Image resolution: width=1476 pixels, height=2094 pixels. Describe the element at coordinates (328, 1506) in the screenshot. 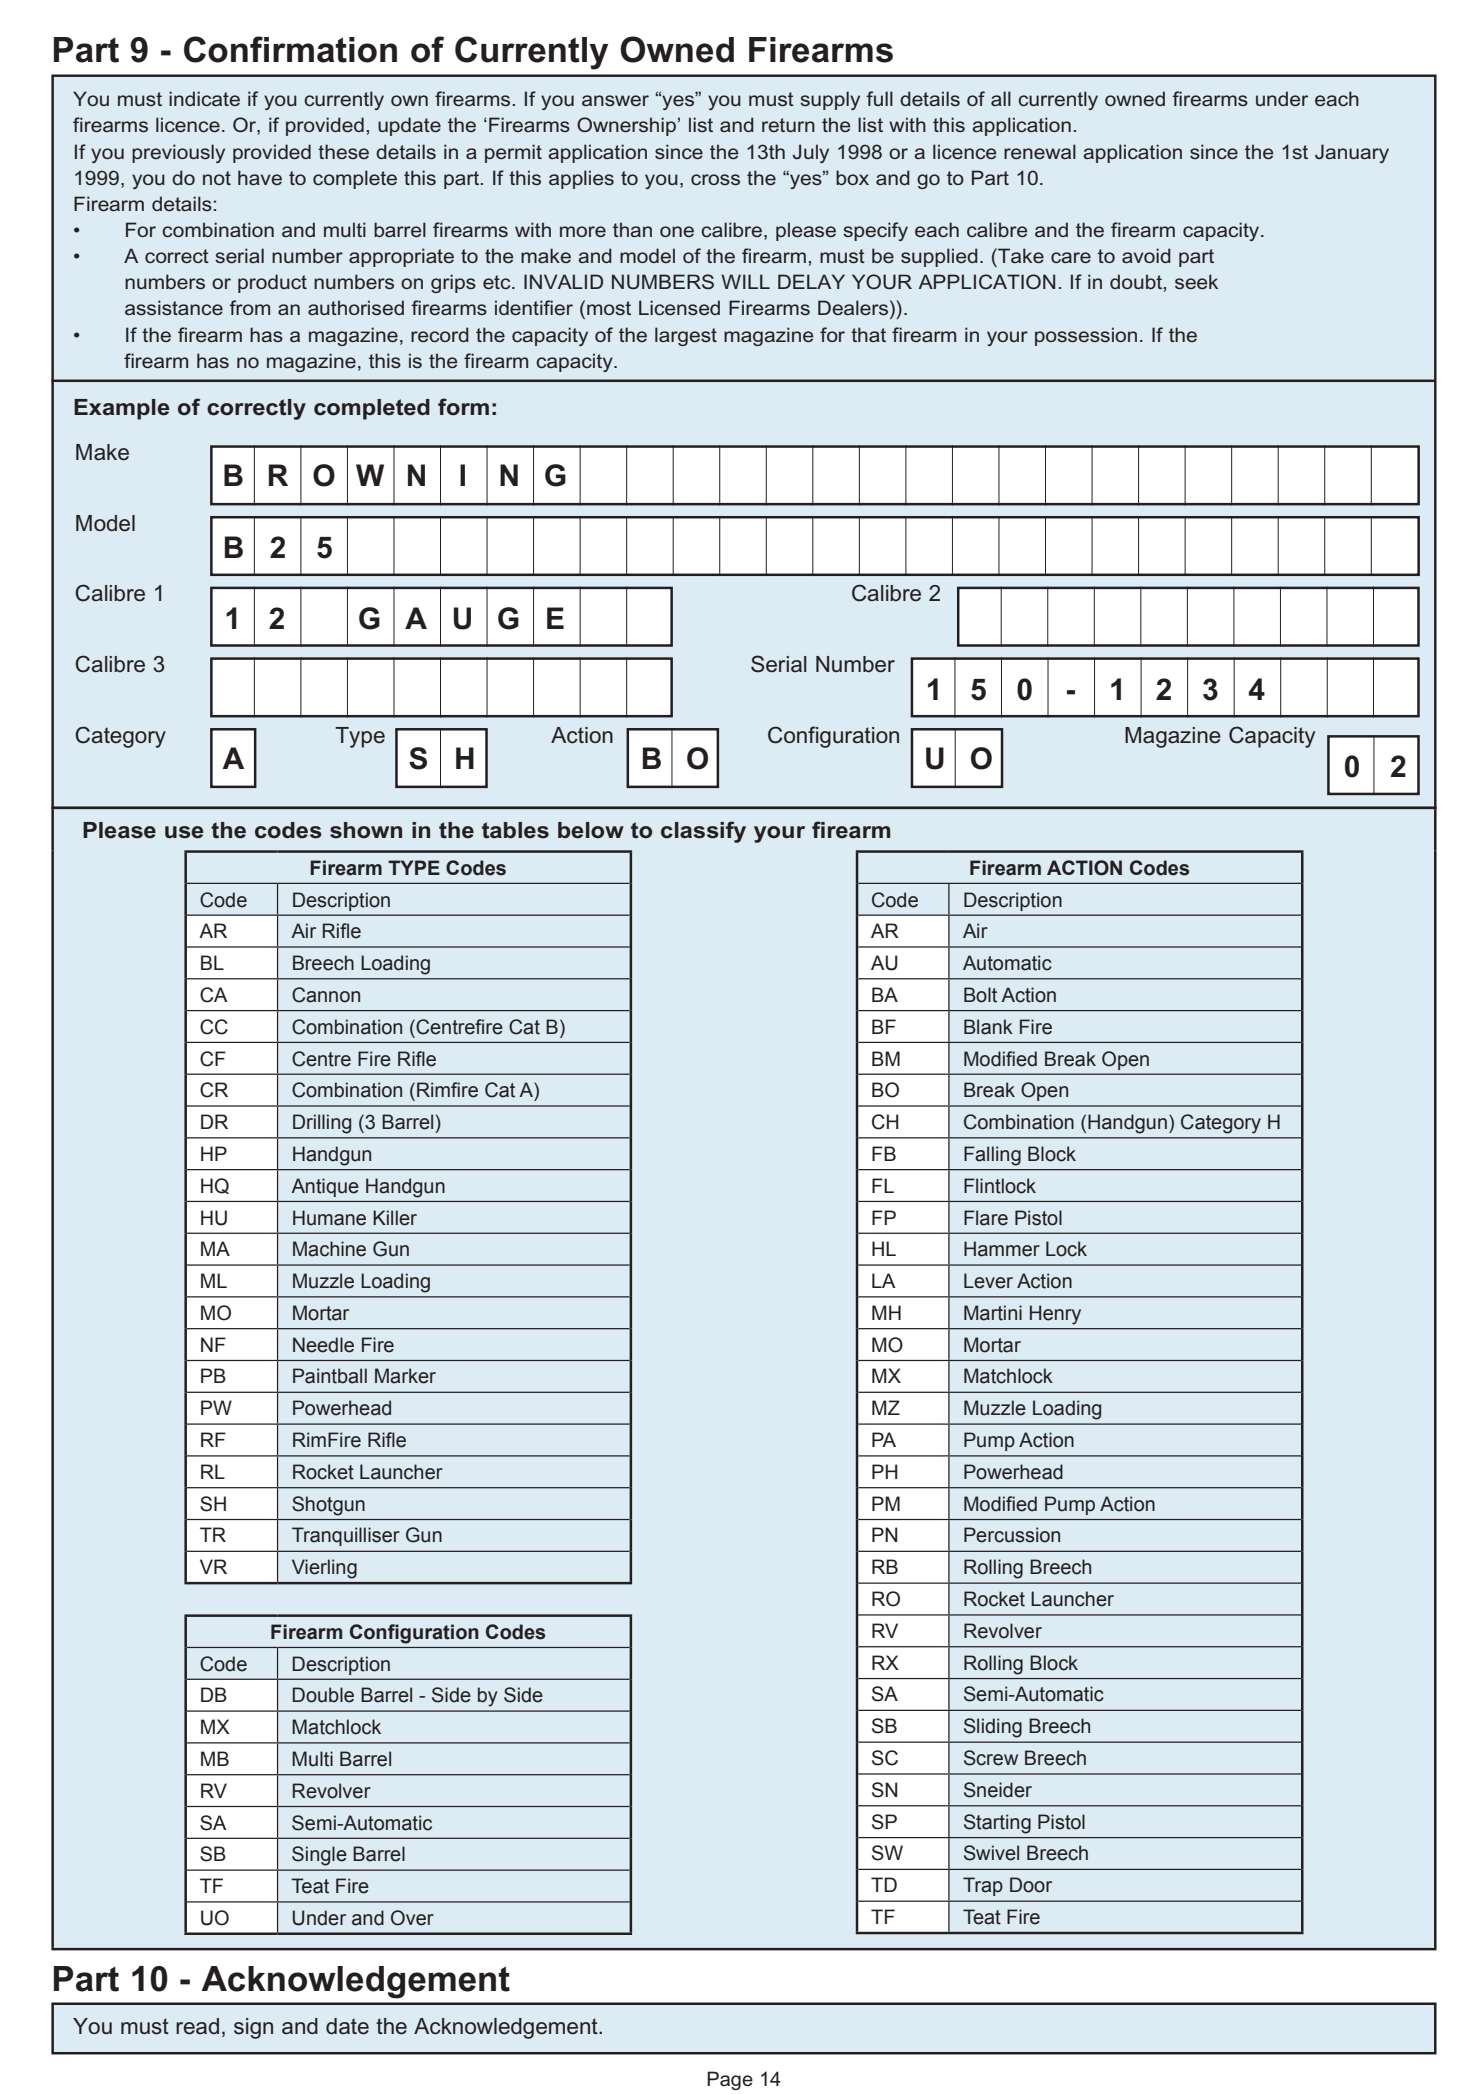

I see `Shotgun` at that location.
